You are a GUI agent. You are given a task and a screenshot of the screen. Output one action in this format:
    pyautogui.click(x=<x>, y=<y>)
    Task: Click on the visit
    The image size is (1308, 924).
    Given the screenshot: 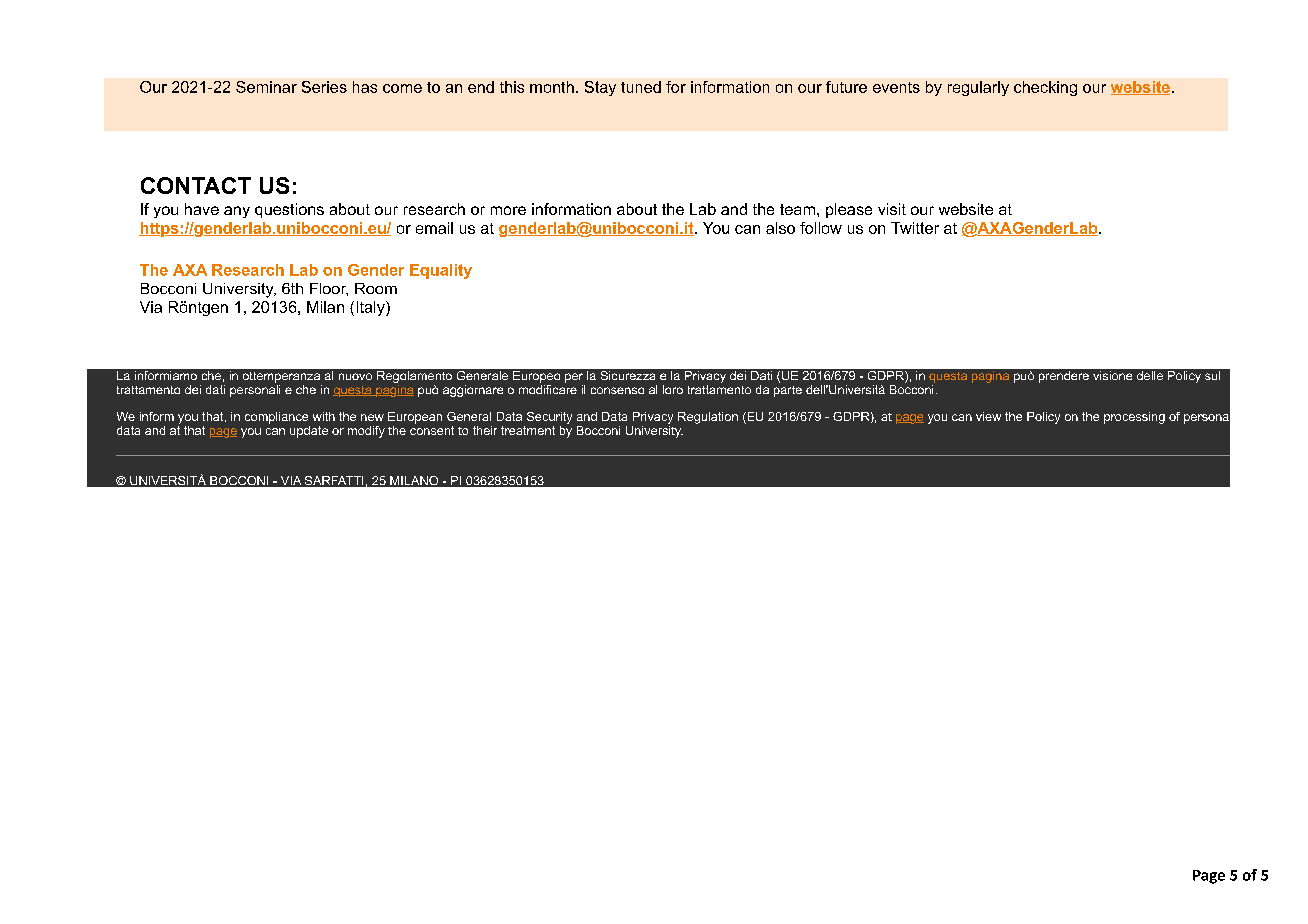 What is the action you would take?
    pyautogui.click(x=892, y=209)
